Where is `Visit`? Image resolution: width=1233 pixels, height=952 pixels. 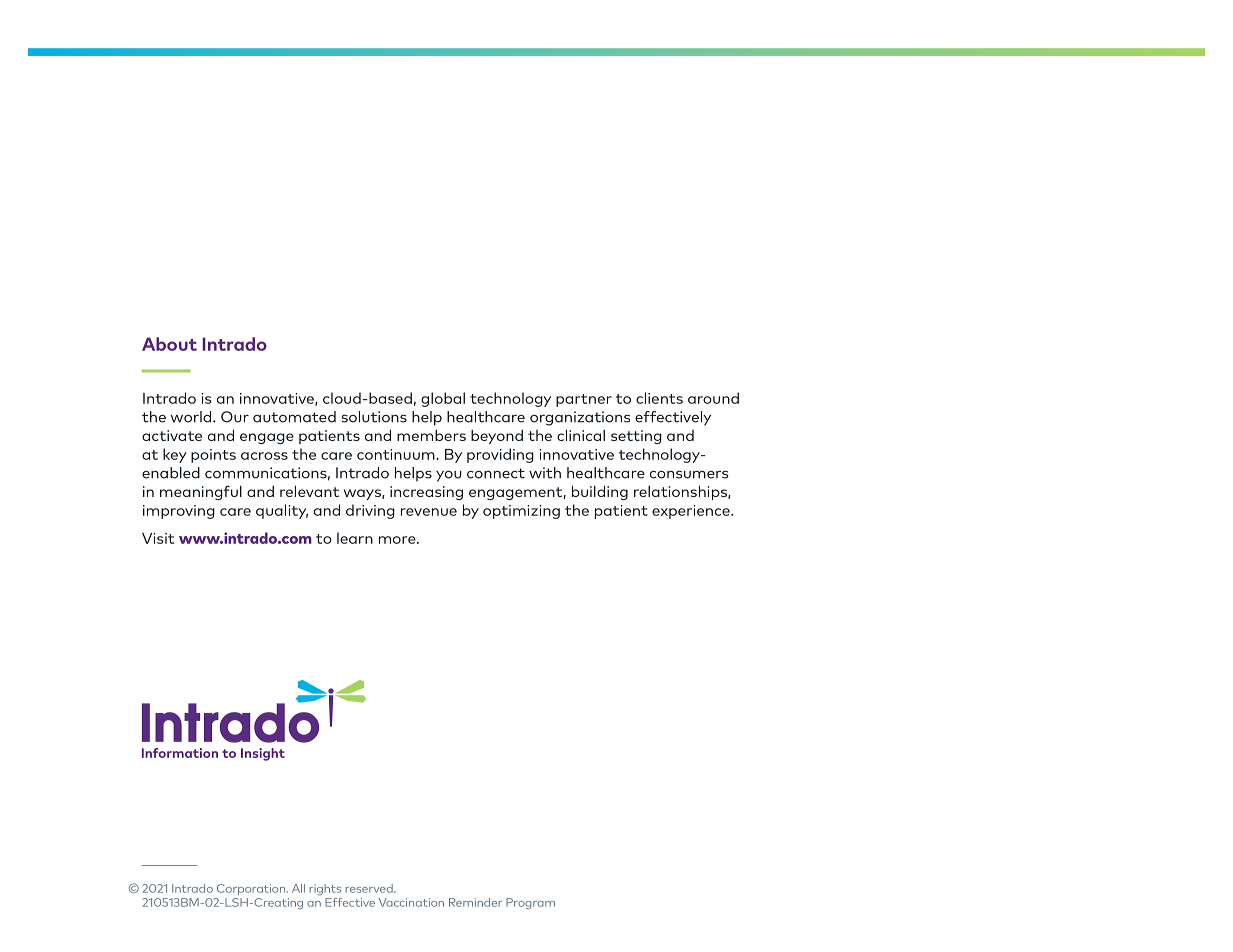
Visit is located at coordinates (158, 538).
